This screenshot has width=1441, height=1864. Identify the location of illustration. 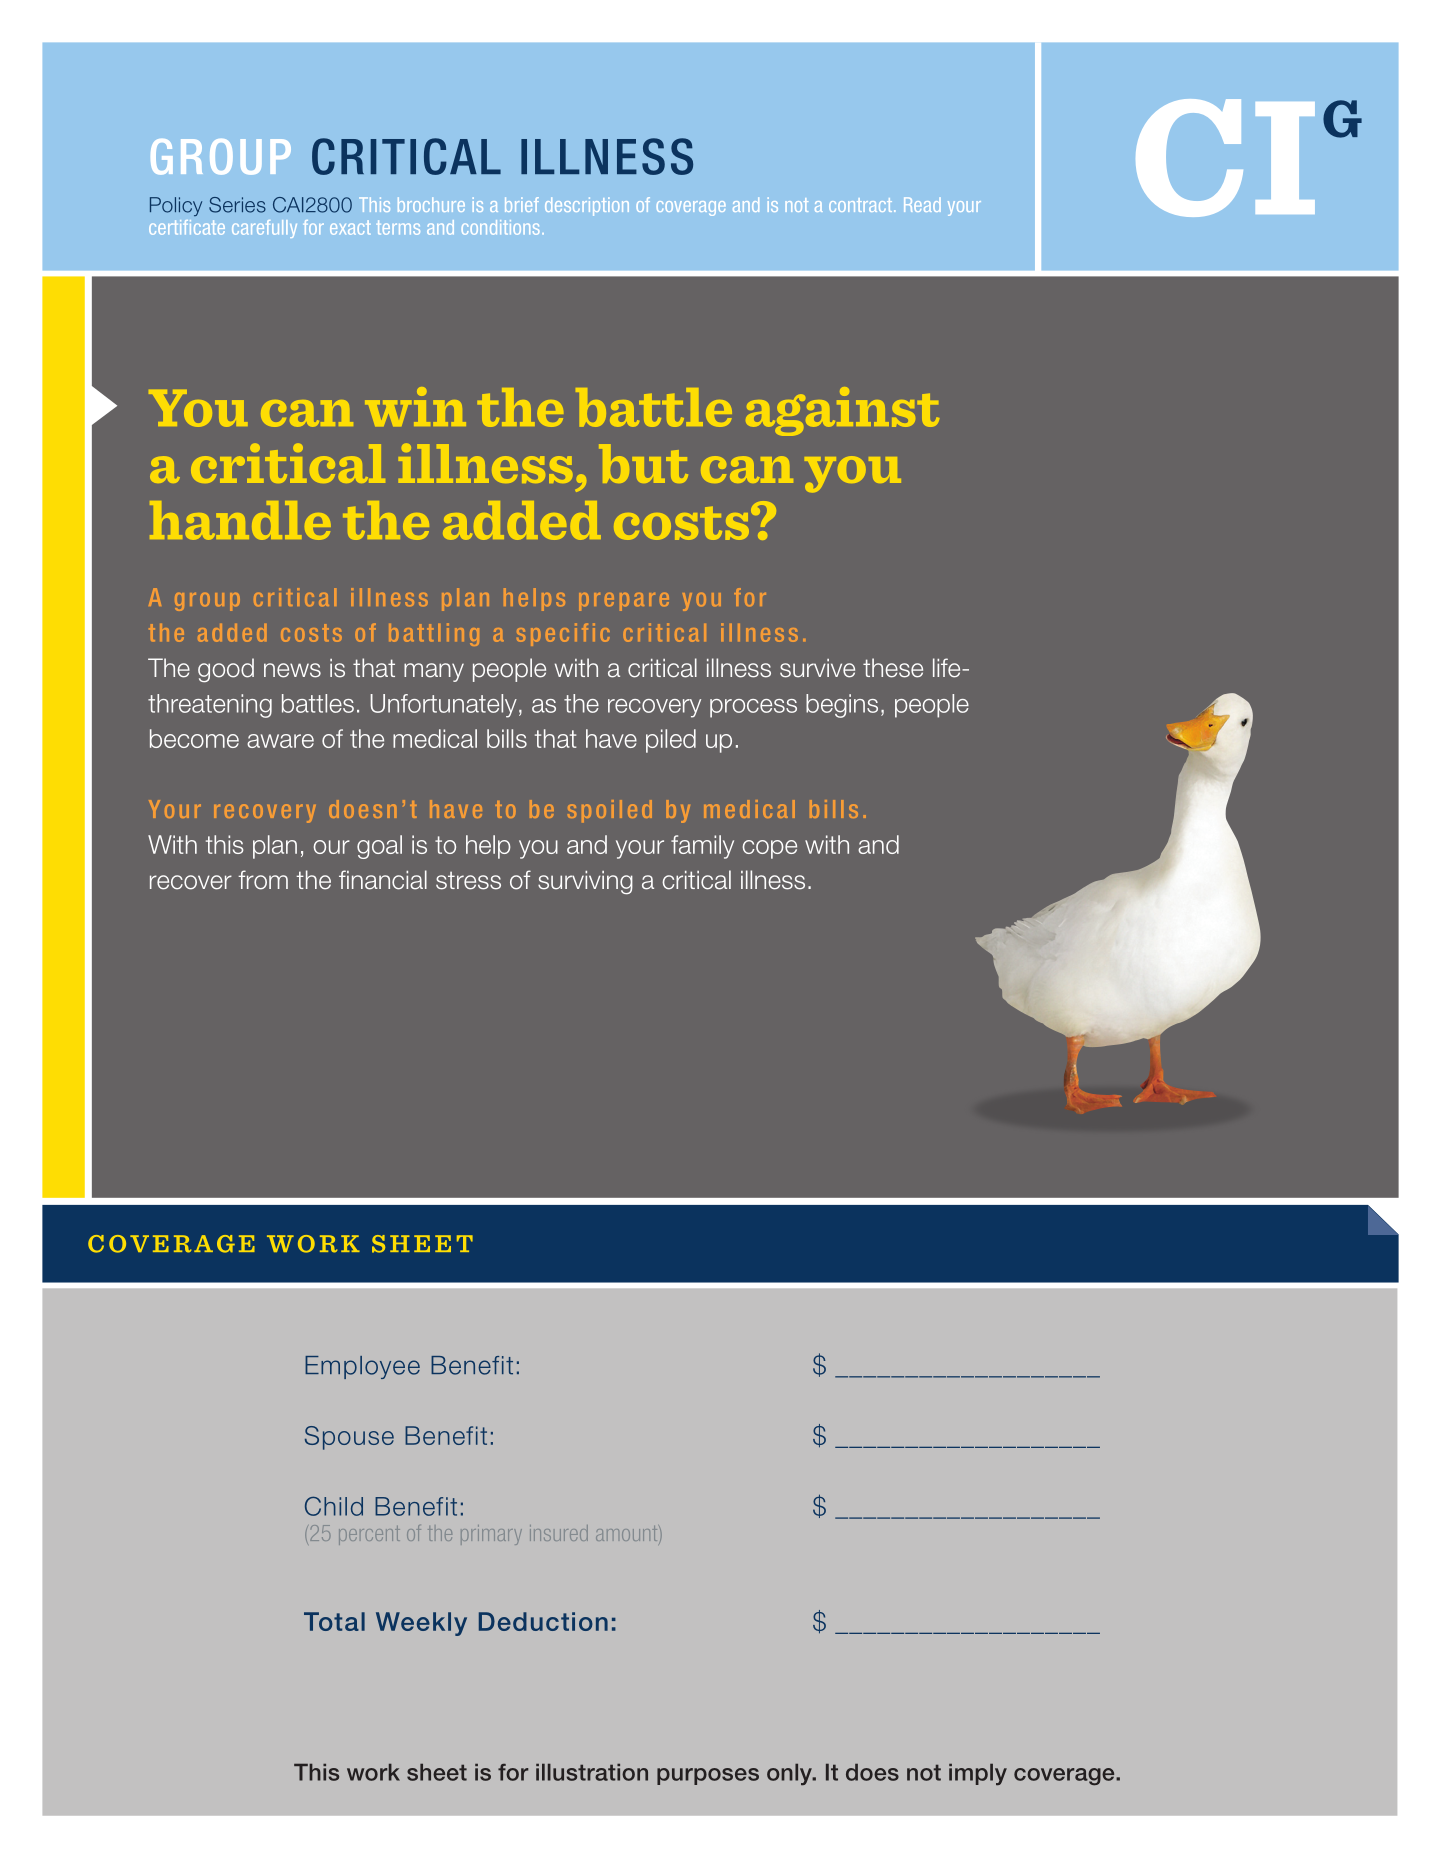
(592, 1772).
